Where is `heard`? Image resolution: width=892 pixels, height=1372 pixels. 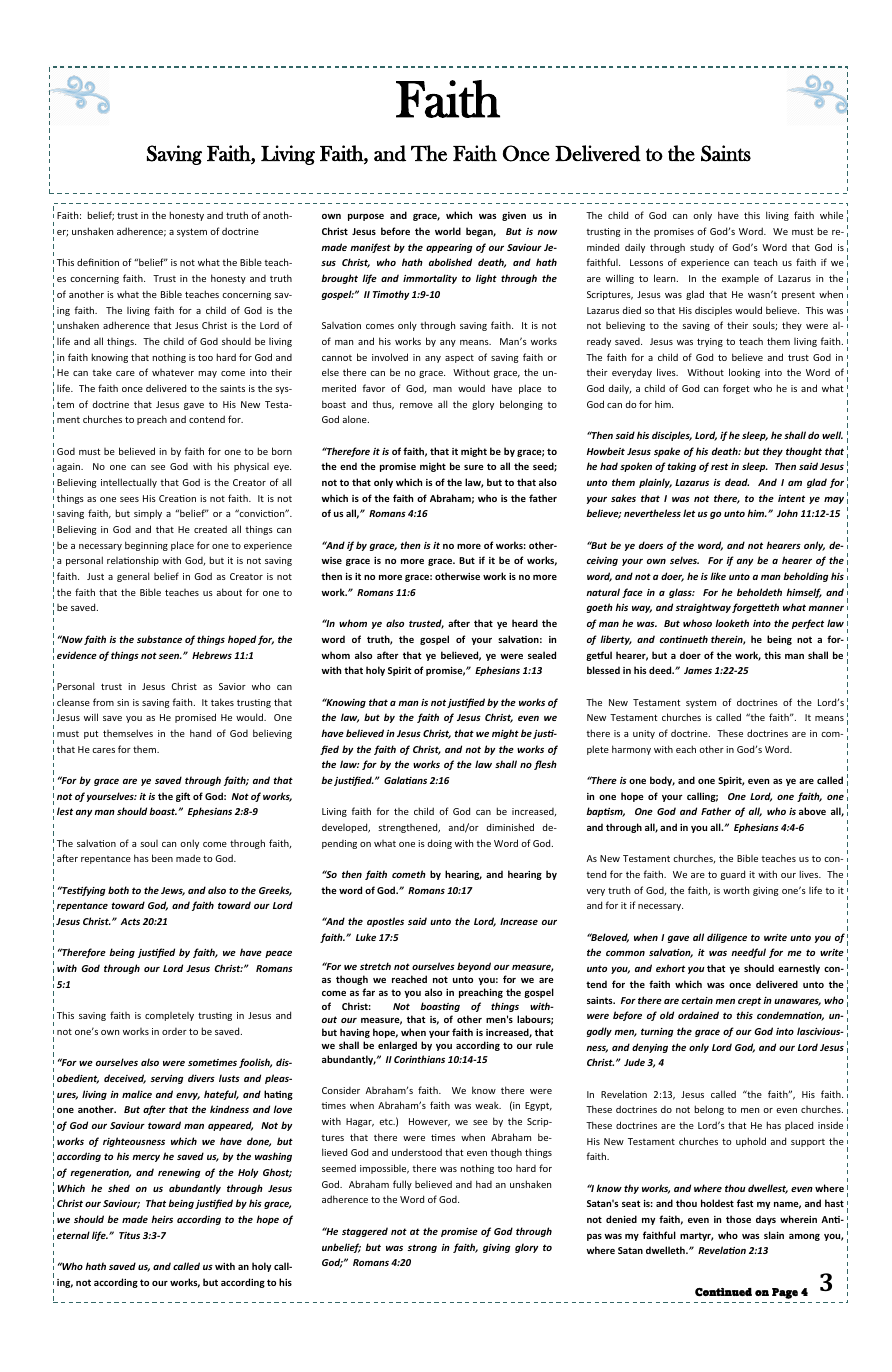
heard is located at coordinates (525, 623).
